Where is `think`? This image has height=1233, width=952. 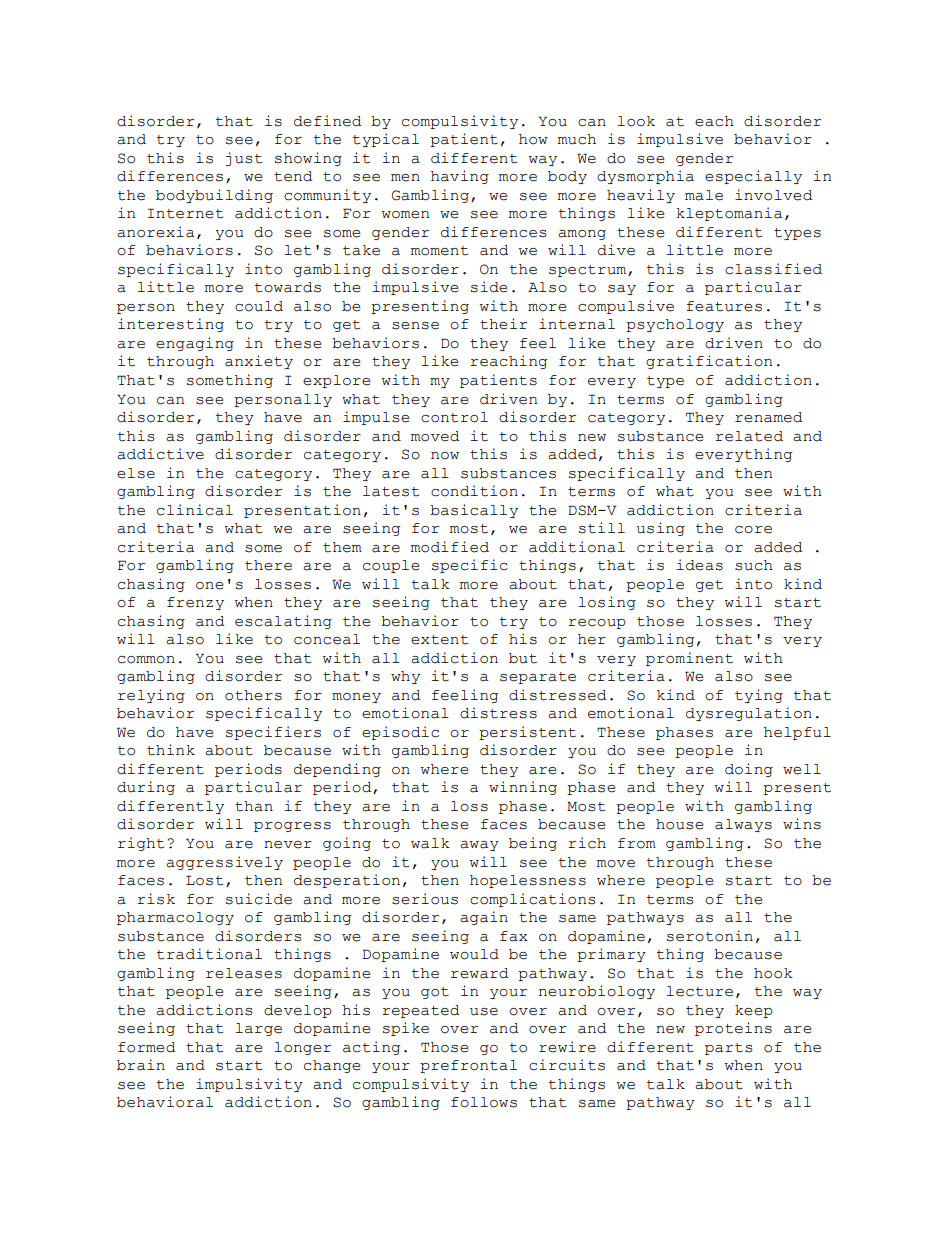 think is located at coordinates (171, 750).
